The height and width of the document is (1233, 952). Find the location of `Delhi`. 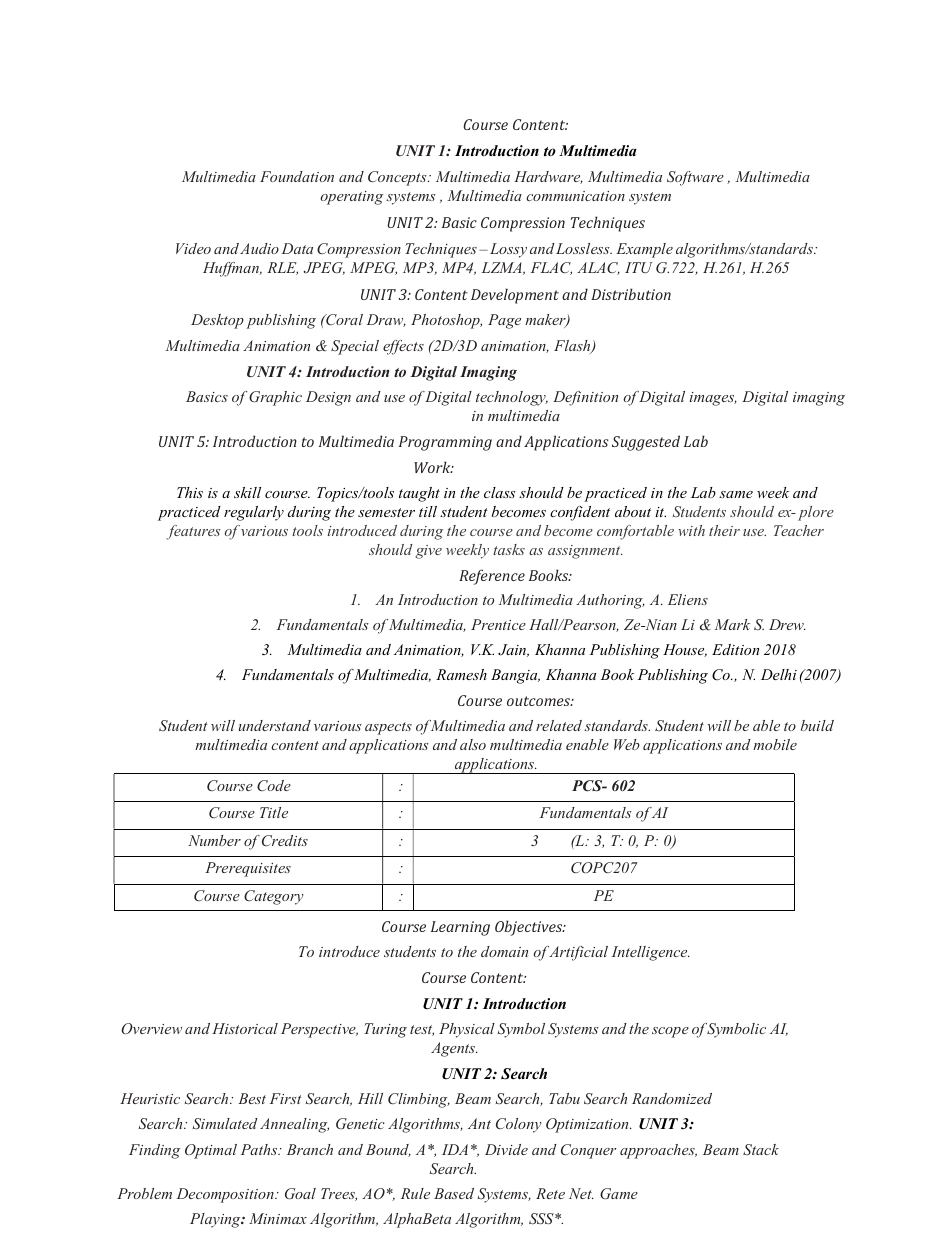

Delhi is located at coordinates (779, 674).
